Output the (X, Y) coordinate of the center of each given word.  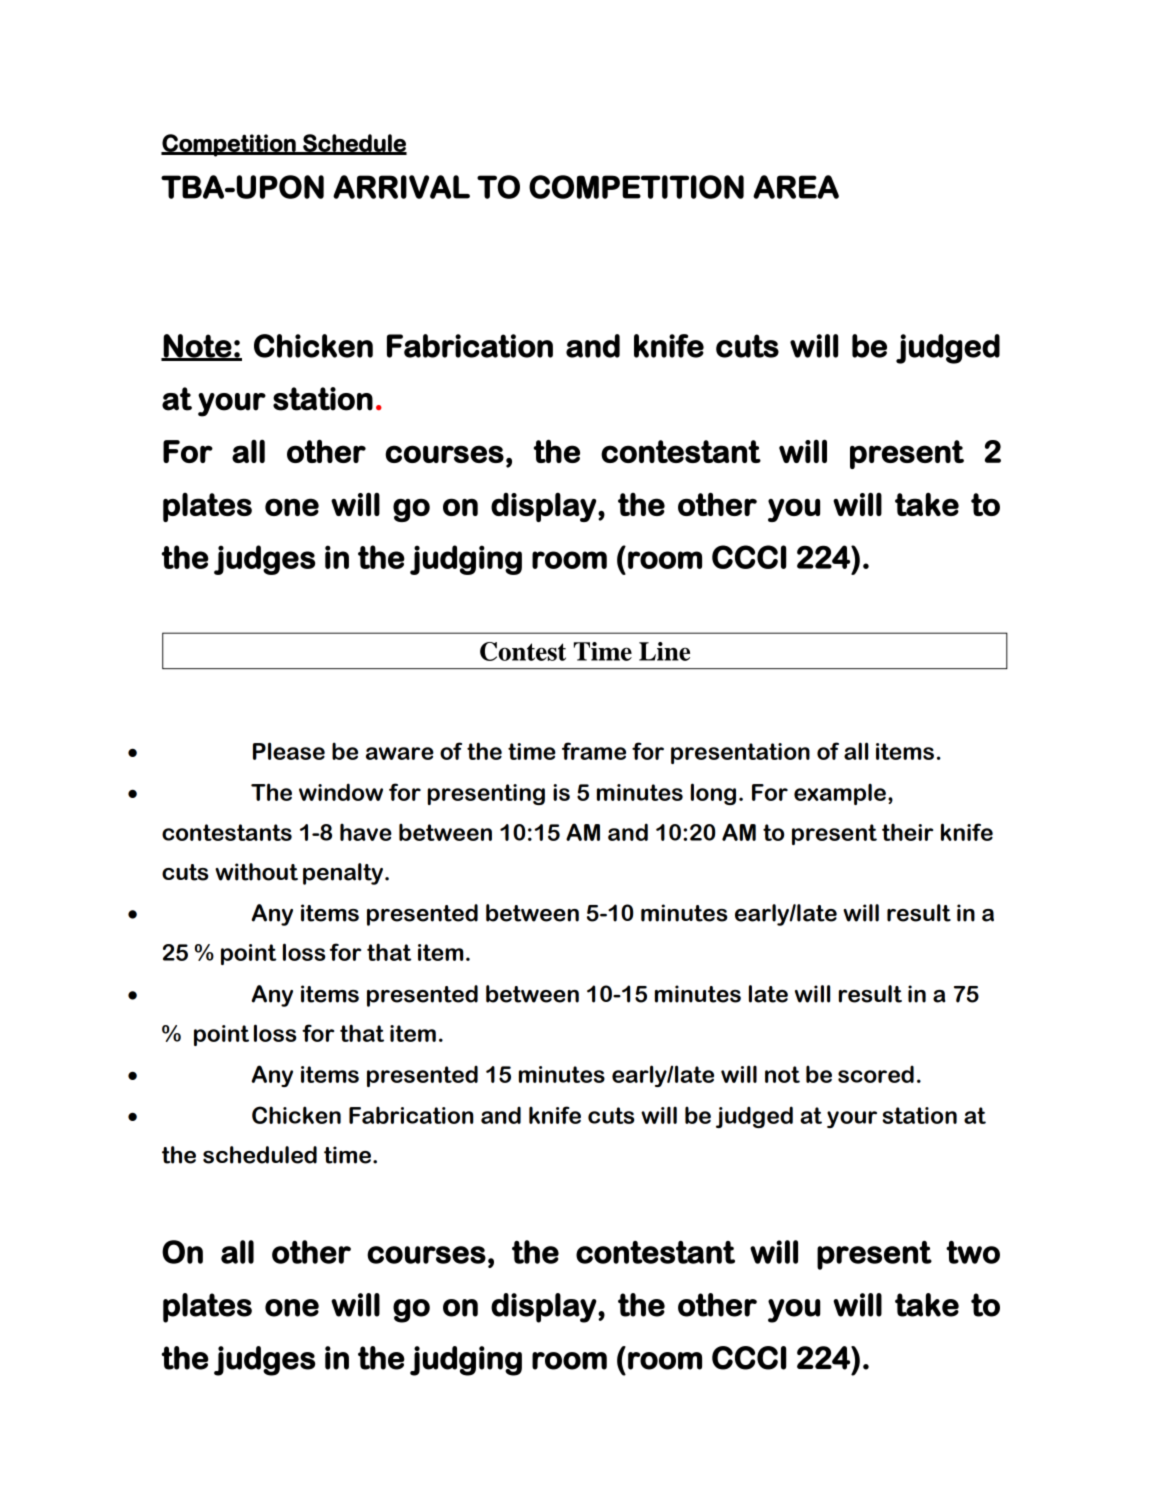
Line (664, 651)
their (907, 832)
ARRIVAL (401, 187)
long (713, 794)
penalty (343, 874)
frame (594, 751)
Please (289, 751)
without (256, 872)
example (840, 794)
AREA (796, 187)
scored (876, 1074)
